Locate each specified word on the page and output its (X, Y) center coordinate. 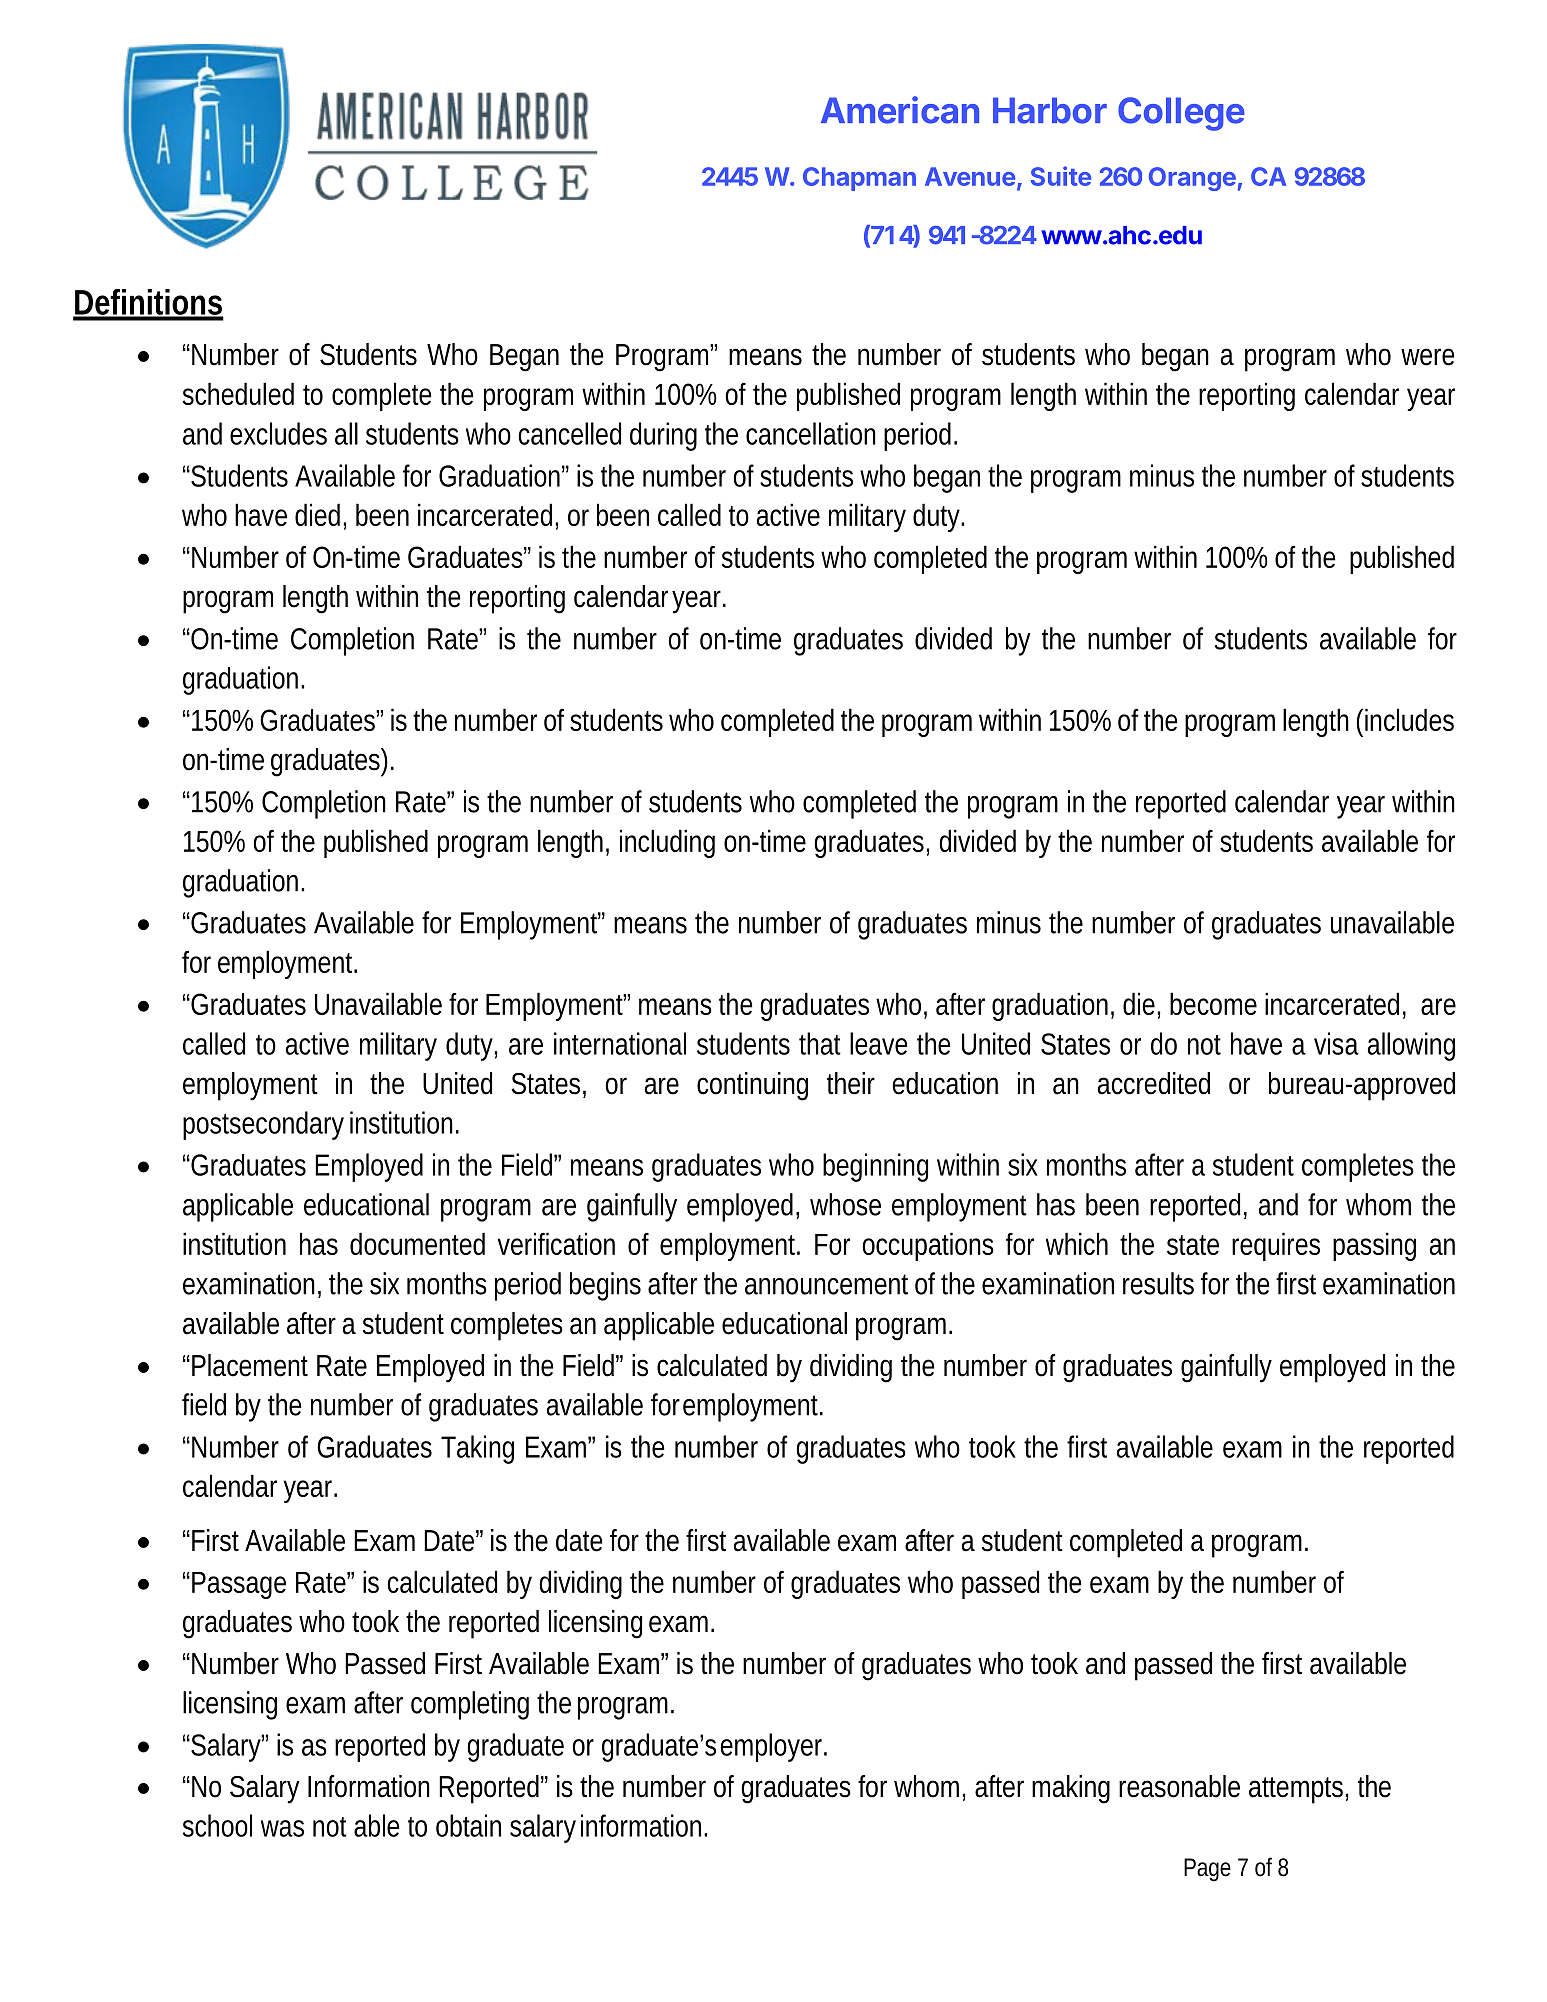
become (1213, 1003)
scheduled (238, 393)
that (820, 1043)
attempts (1298, 1790)
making (1071, 1789)
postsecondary (263, 1125)
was (282, 1828)
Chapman (859, 179)
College (1181, 114)
